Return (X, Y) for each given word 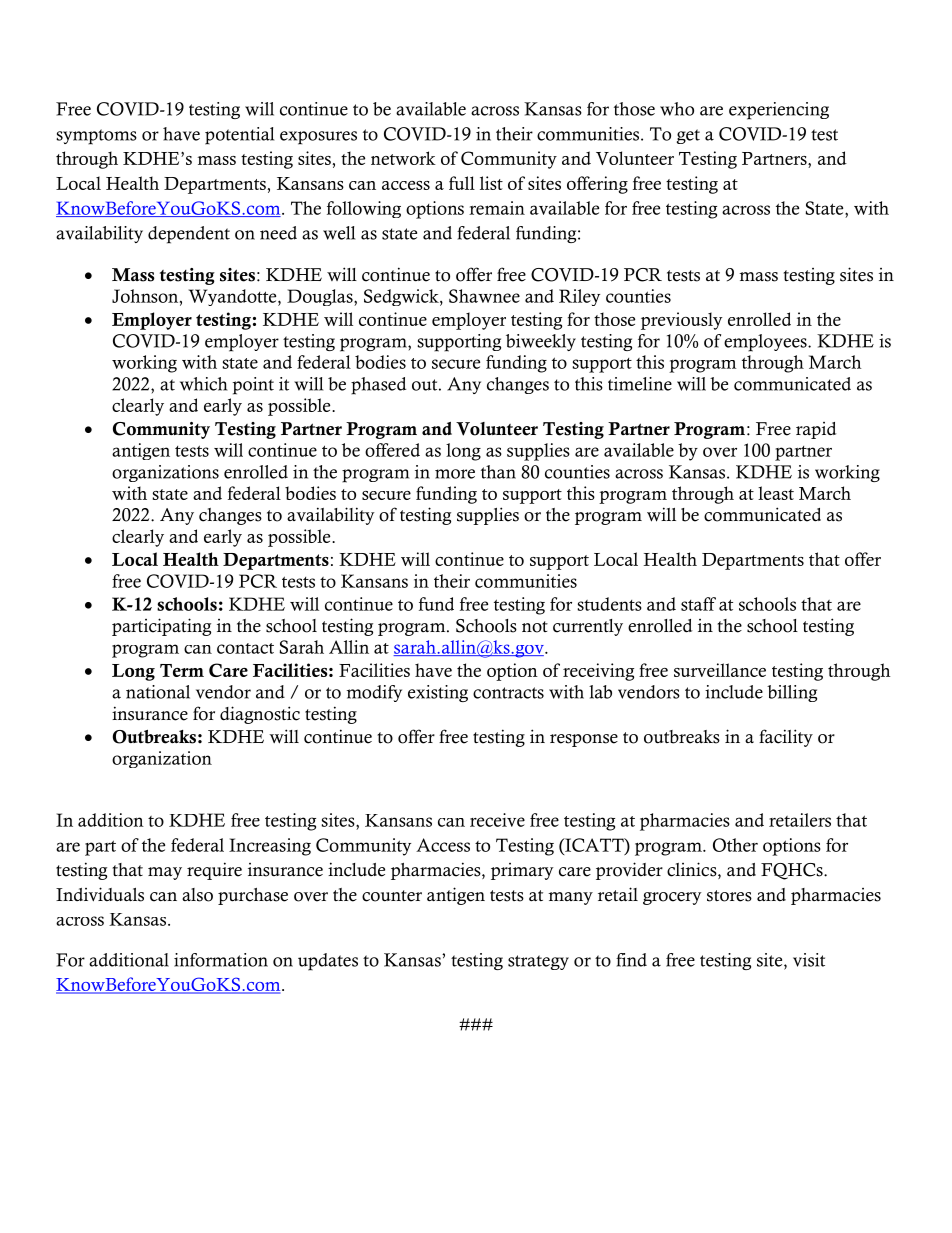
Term (182, 670)
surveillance (720, 670)
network (403, 158)
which (204, 384)
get (688, 136)
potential (239, 136)
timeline (640, 384)
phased (378, 386)
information (221, 960)
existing (438, 693)
